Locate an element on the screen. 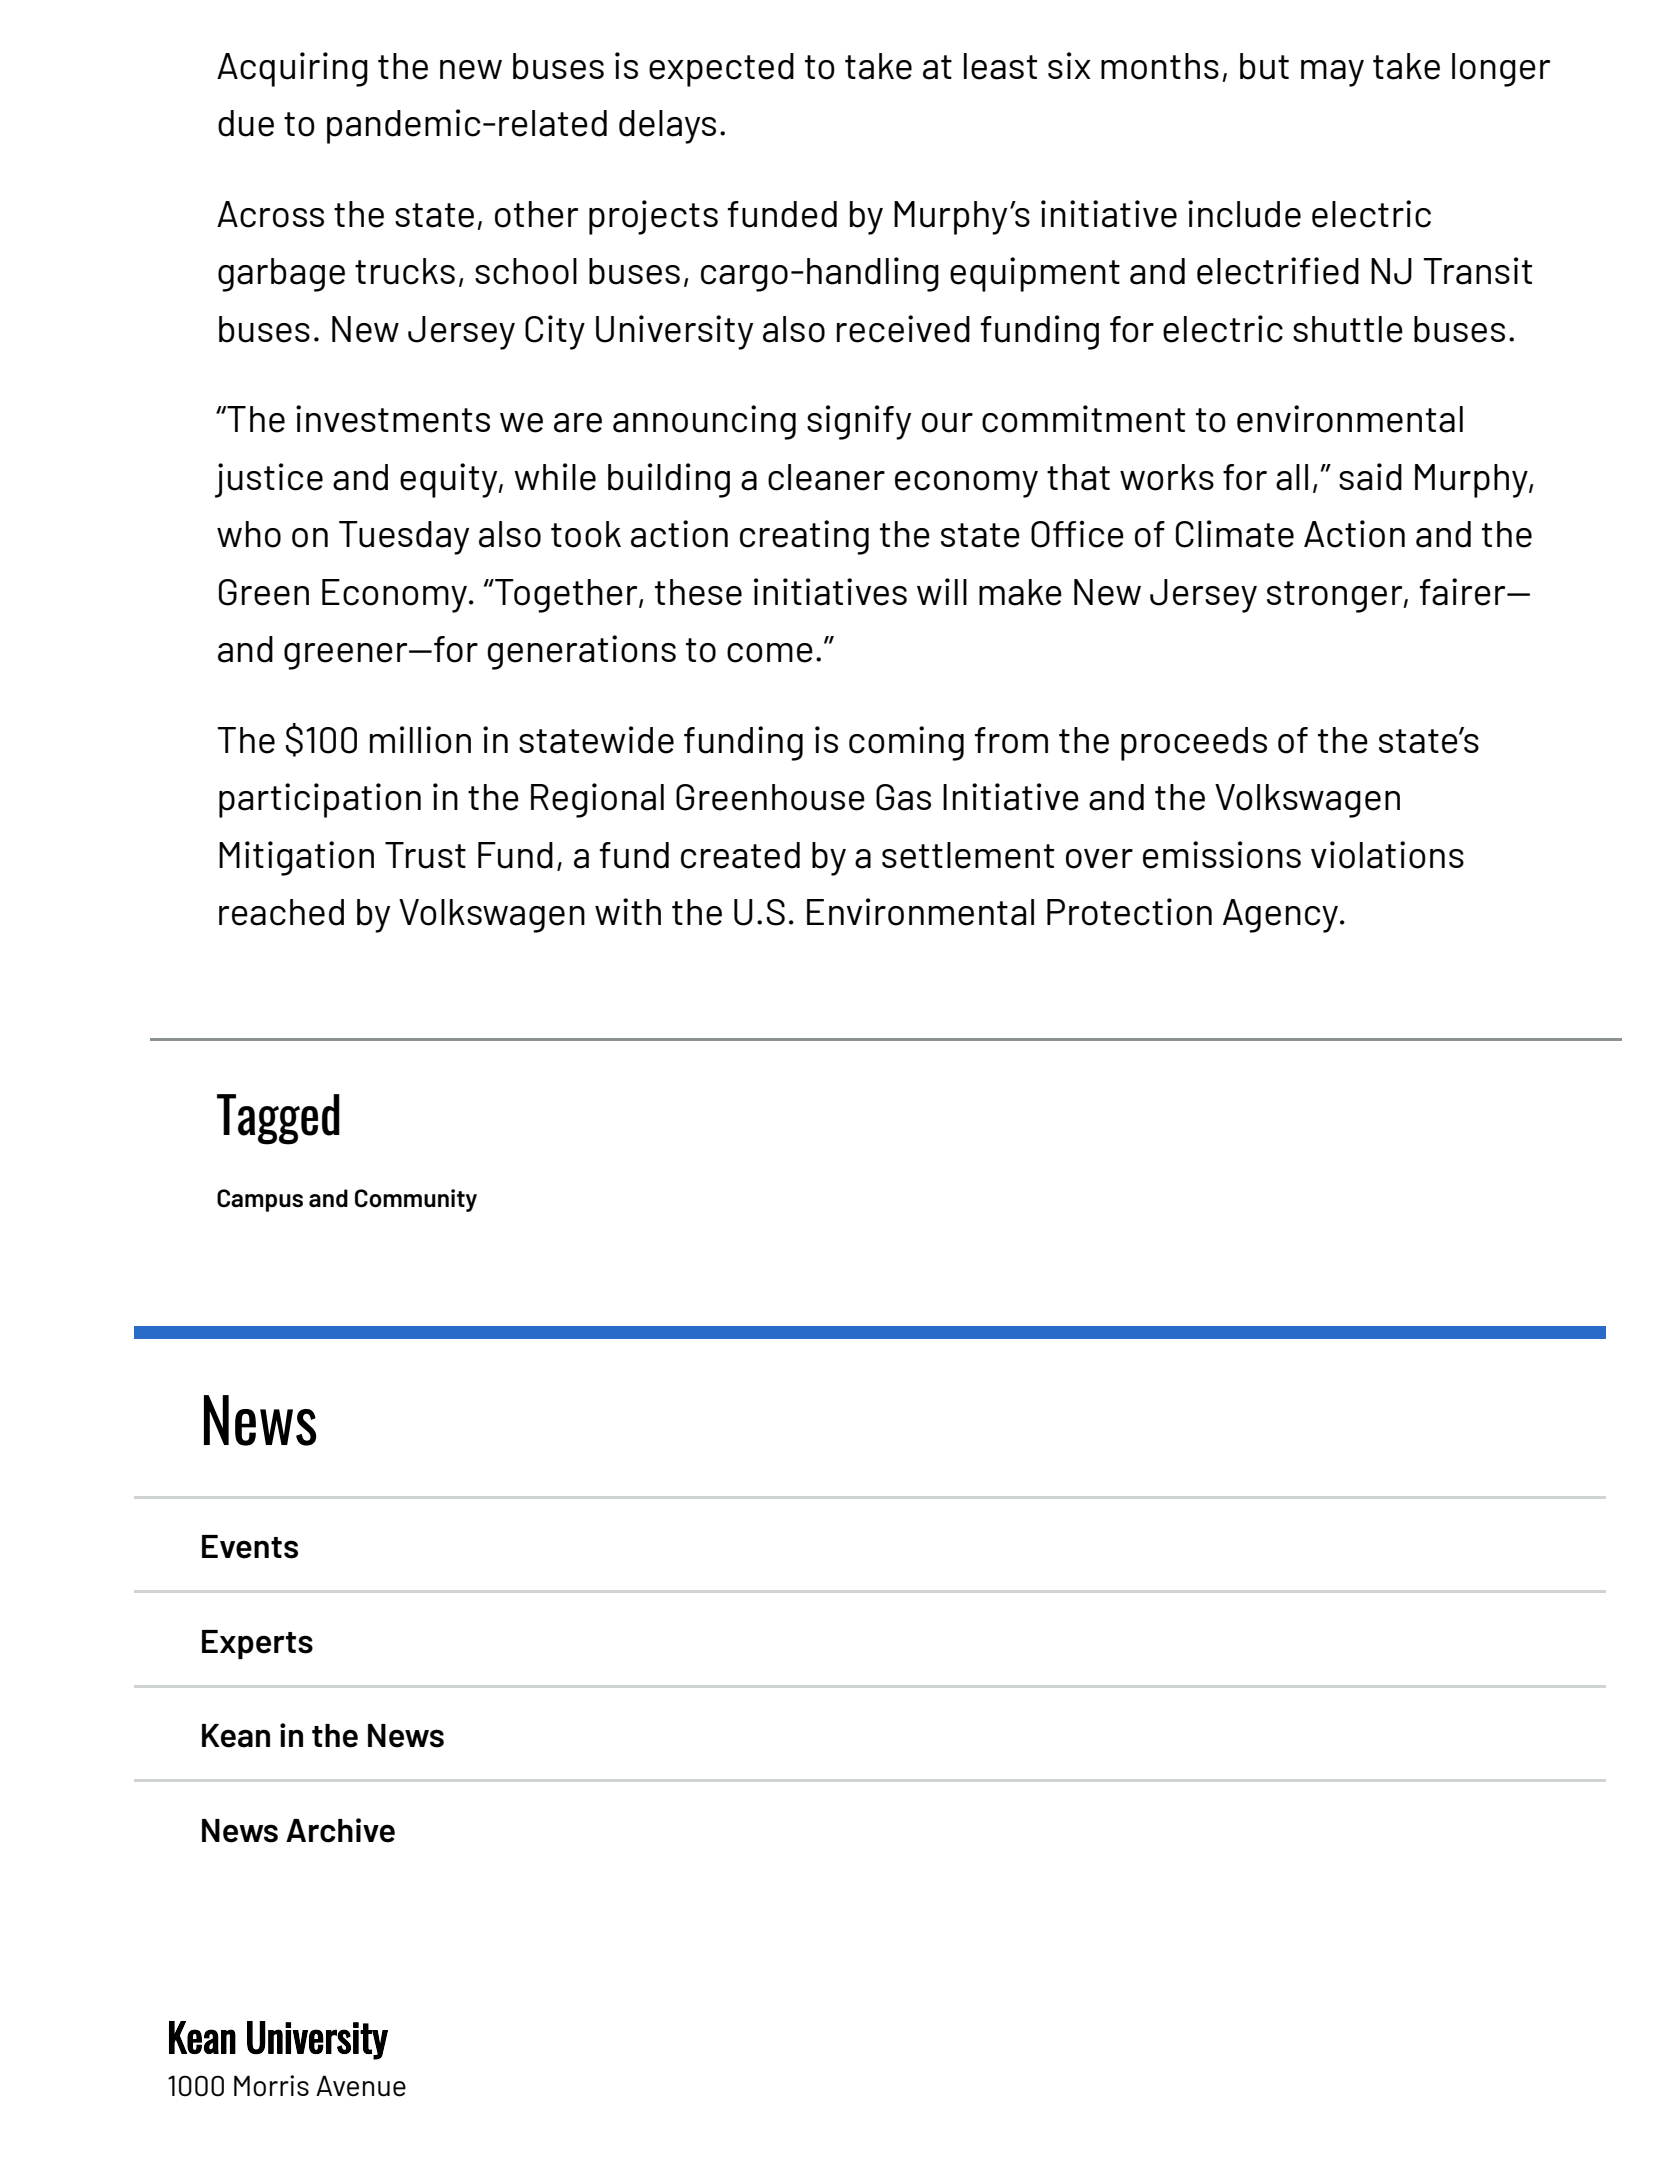 Image resolution: width=1674 pixels, height=2167 pixels. Tuesday is located at coordinates (404, 538).
